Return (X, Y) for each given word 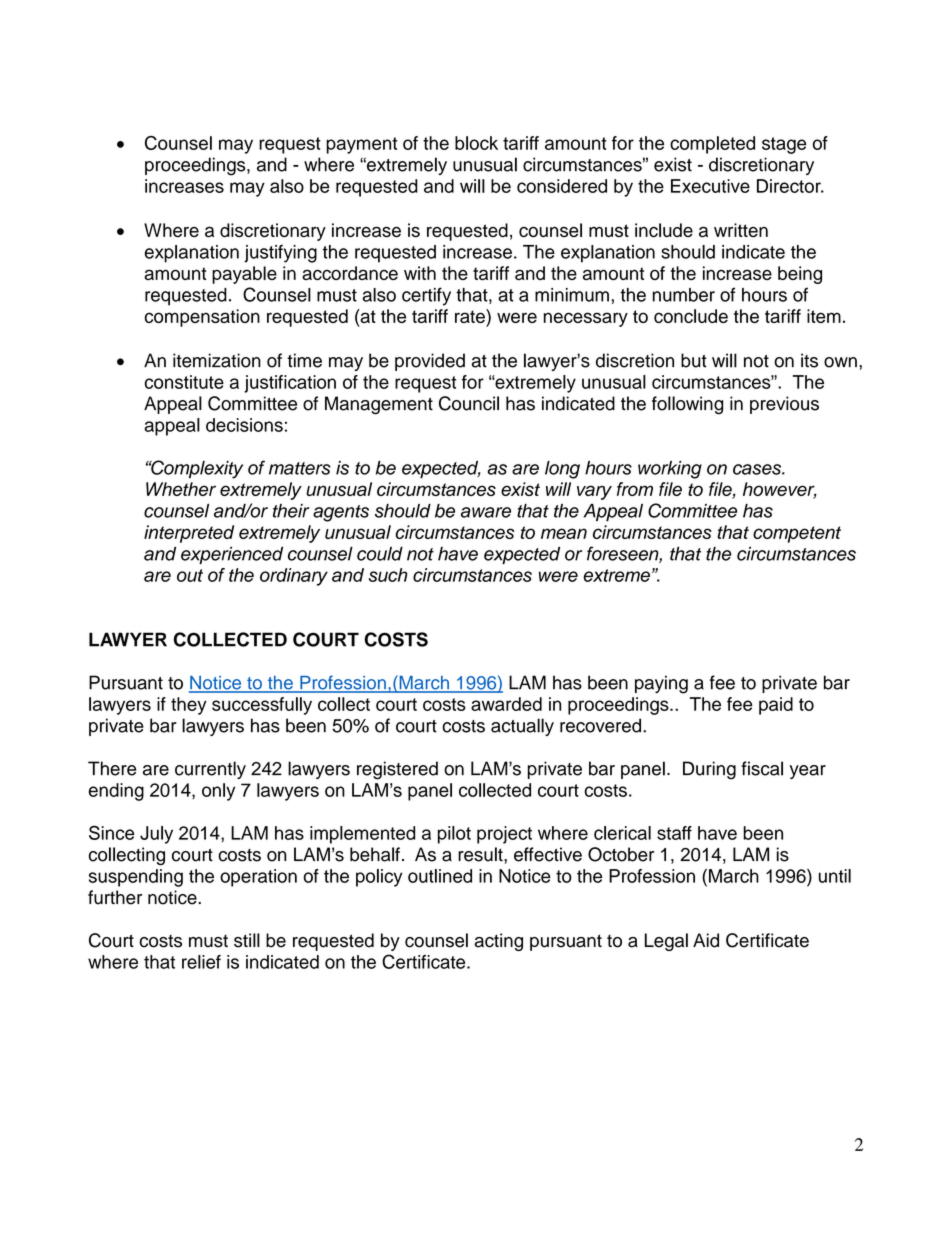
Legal (666, 942)
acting (498, 942)
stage (784, 145)
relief (201, 962)
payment (361, 145)
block (476, 143)
